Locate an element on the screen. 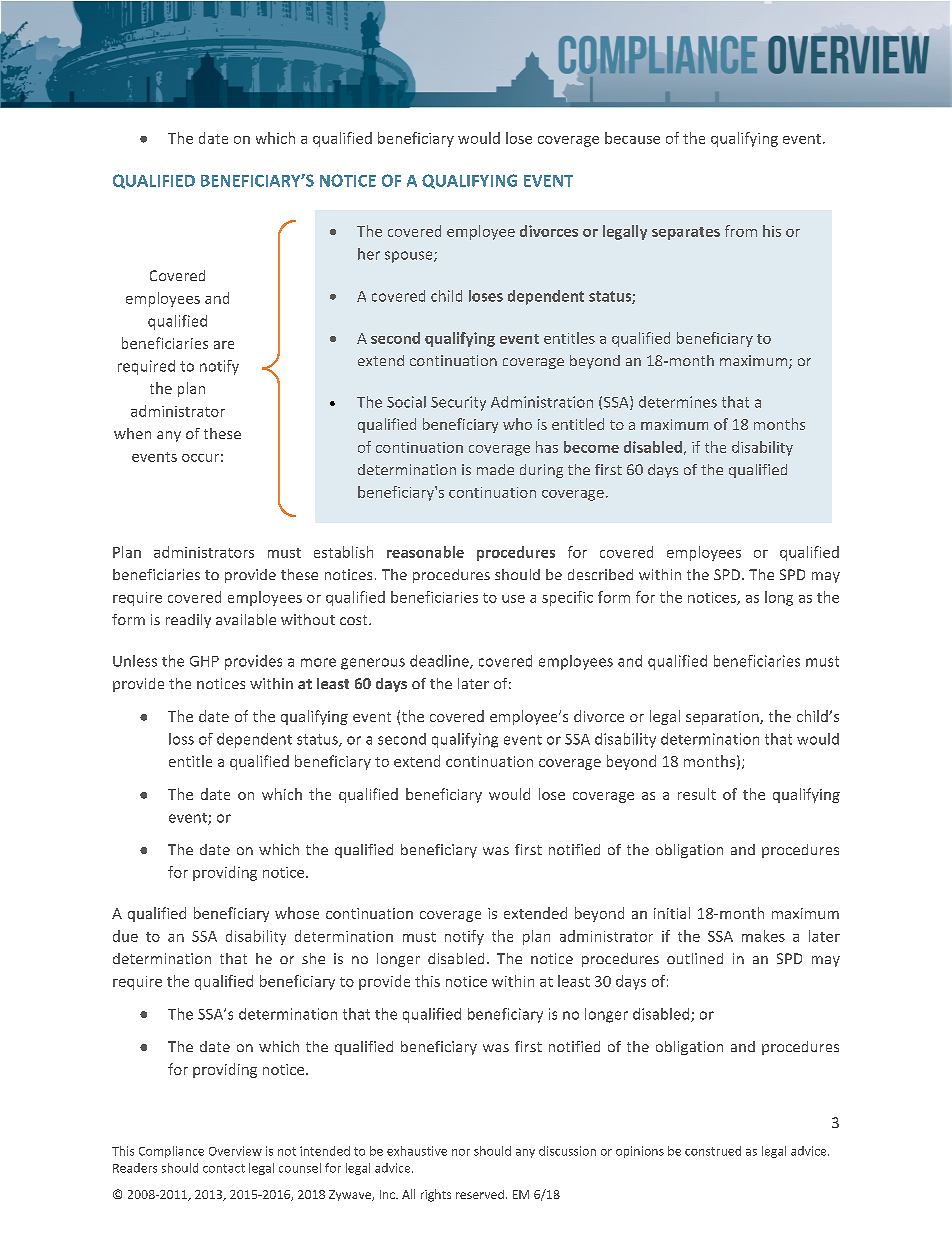 The image size is (952, 1233). contact is located at coordinates (224, 1168).
